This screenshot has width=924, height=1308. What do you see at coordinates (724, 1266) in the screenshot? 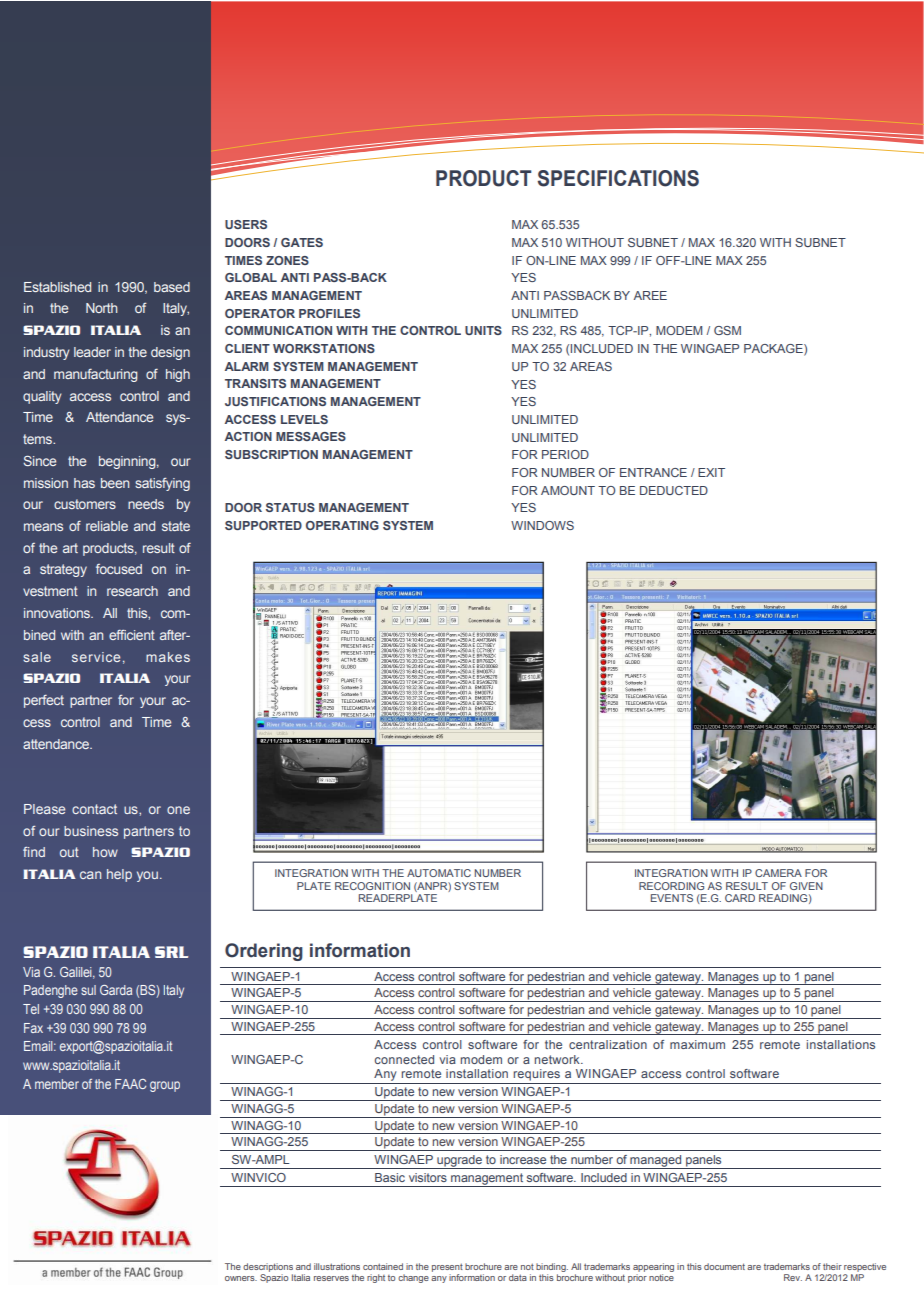
I see `document` at bounding box center [724, 1266].
